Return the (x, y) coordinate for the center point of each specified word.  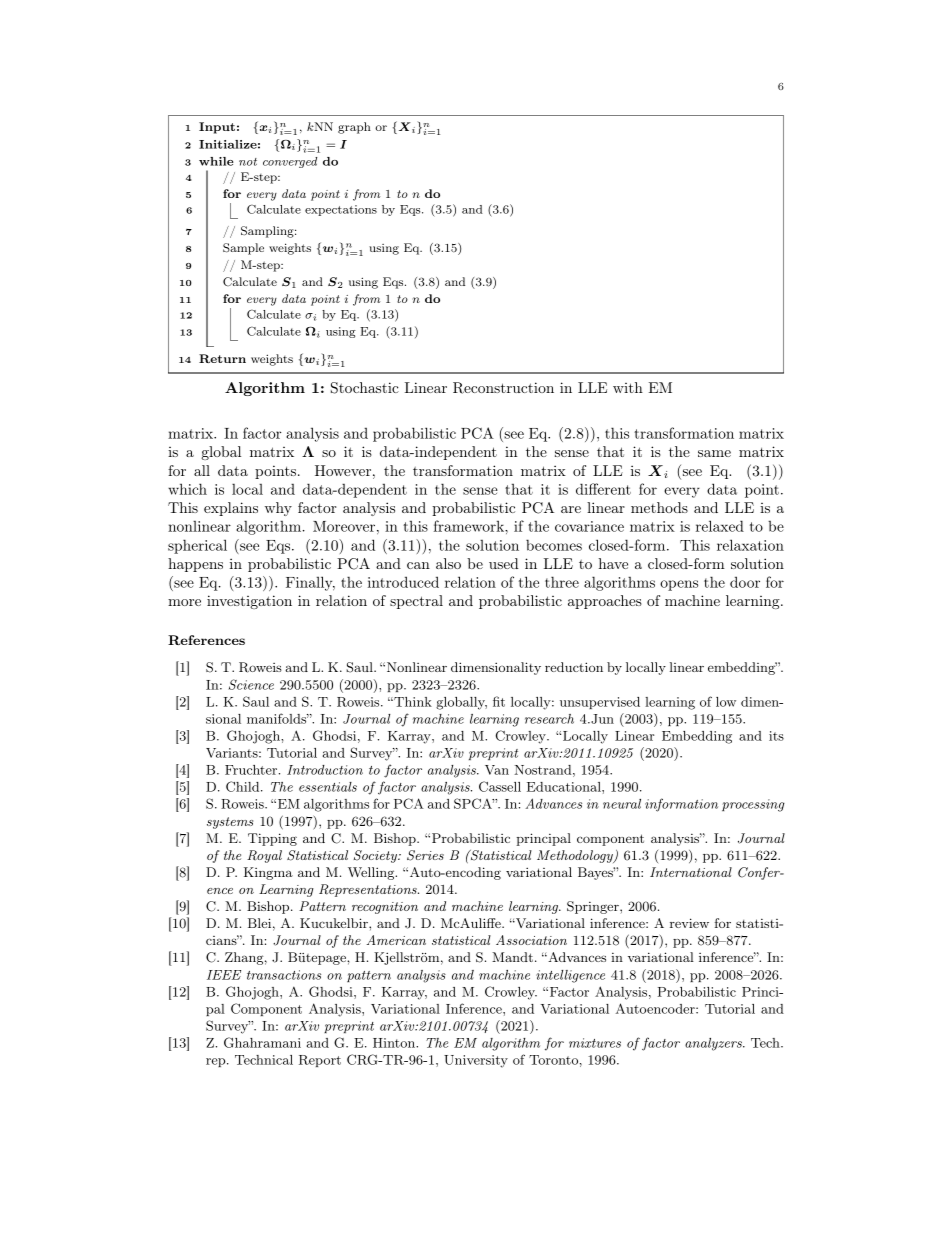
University (476, 1061)
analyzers (714, 1044)
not (248, 162)
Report (320, 1061)
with (628, 387)
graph (354, 128)
